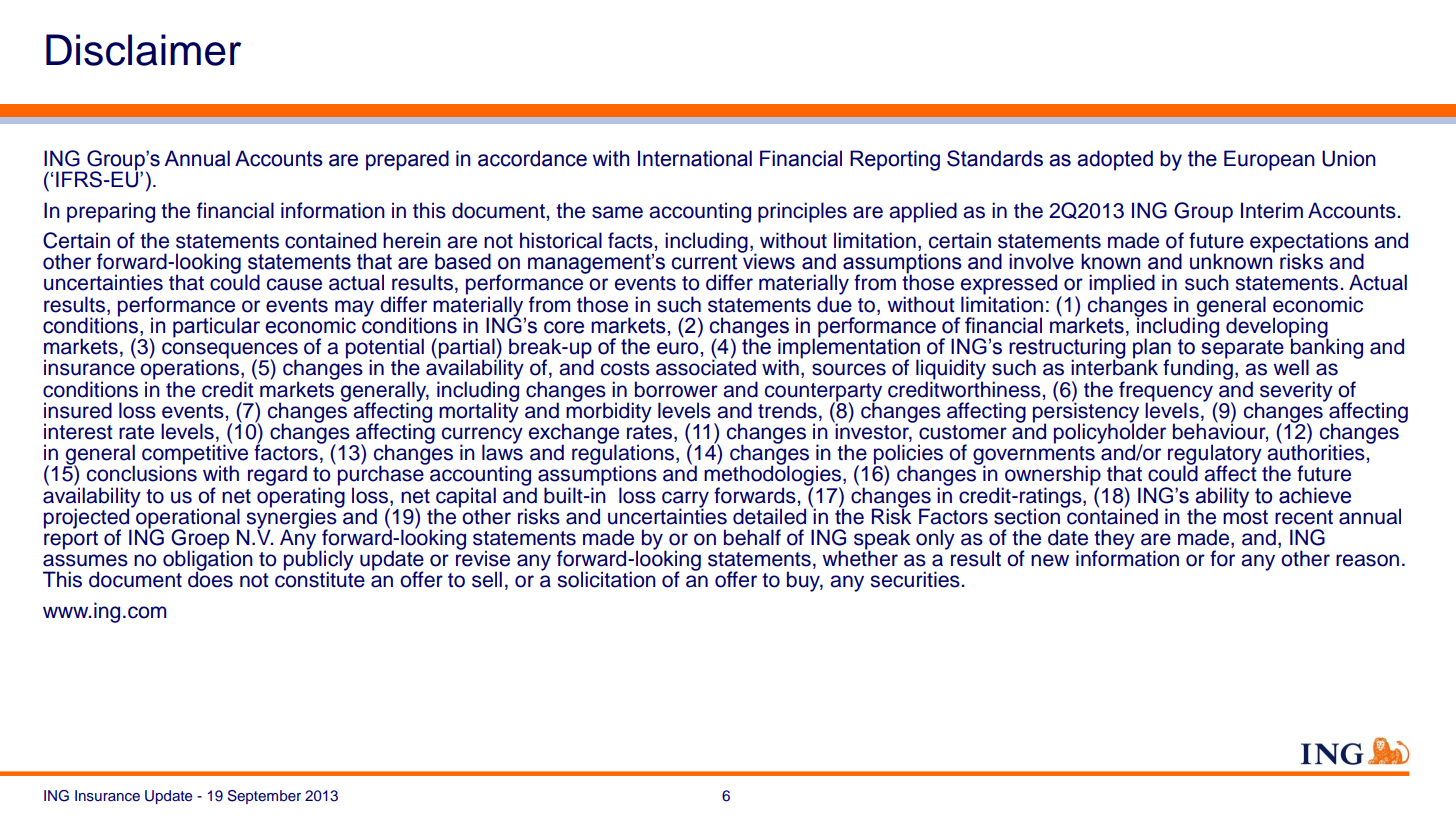 This page has width=1456, height=818. Describe the element at coordinates (1367, 560) in the page. I see `reason` at that location.
